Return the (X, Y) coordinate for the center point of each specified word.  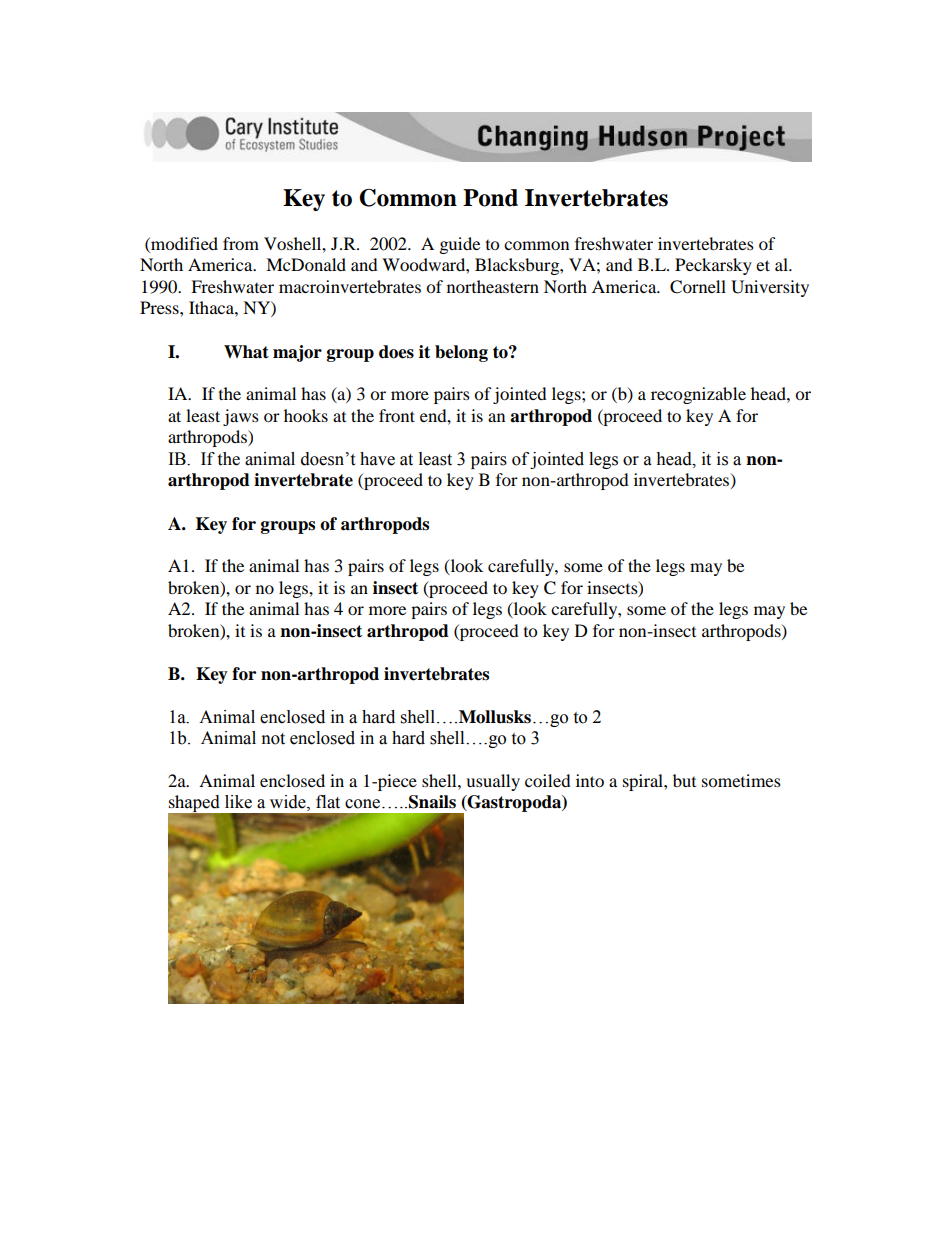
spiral (644, 782)
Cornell (698, 287)
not (273, 739)
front (397, 415)
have (377, 459)
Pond (490, 198)
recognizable (698, 395)
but (684, 780)
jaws (241, 417)
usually (493, 782)
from (241, 243)
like (238, 802)
